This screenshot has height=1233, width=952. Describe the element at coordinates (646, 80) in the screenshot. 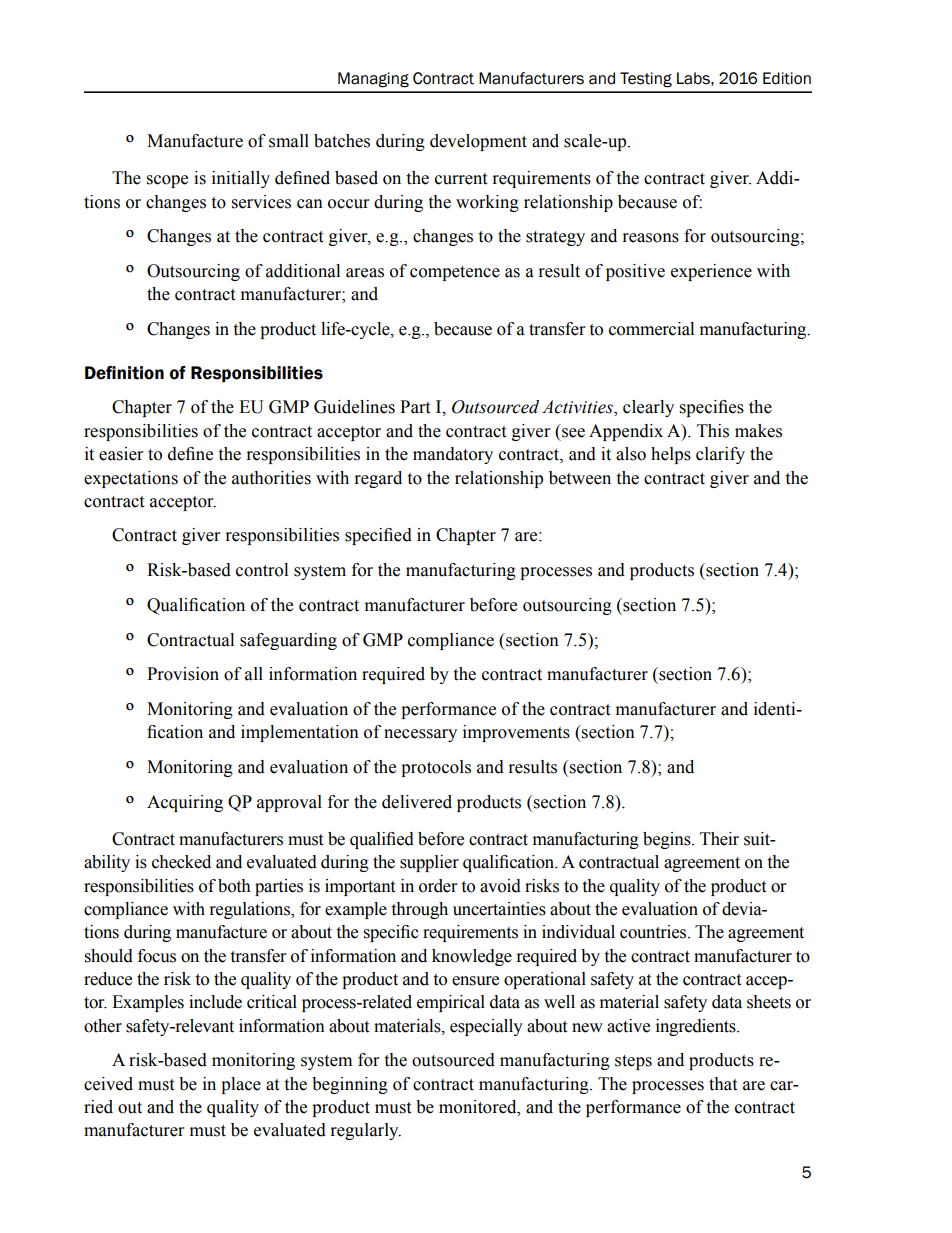

I see `Testing` at that location.
